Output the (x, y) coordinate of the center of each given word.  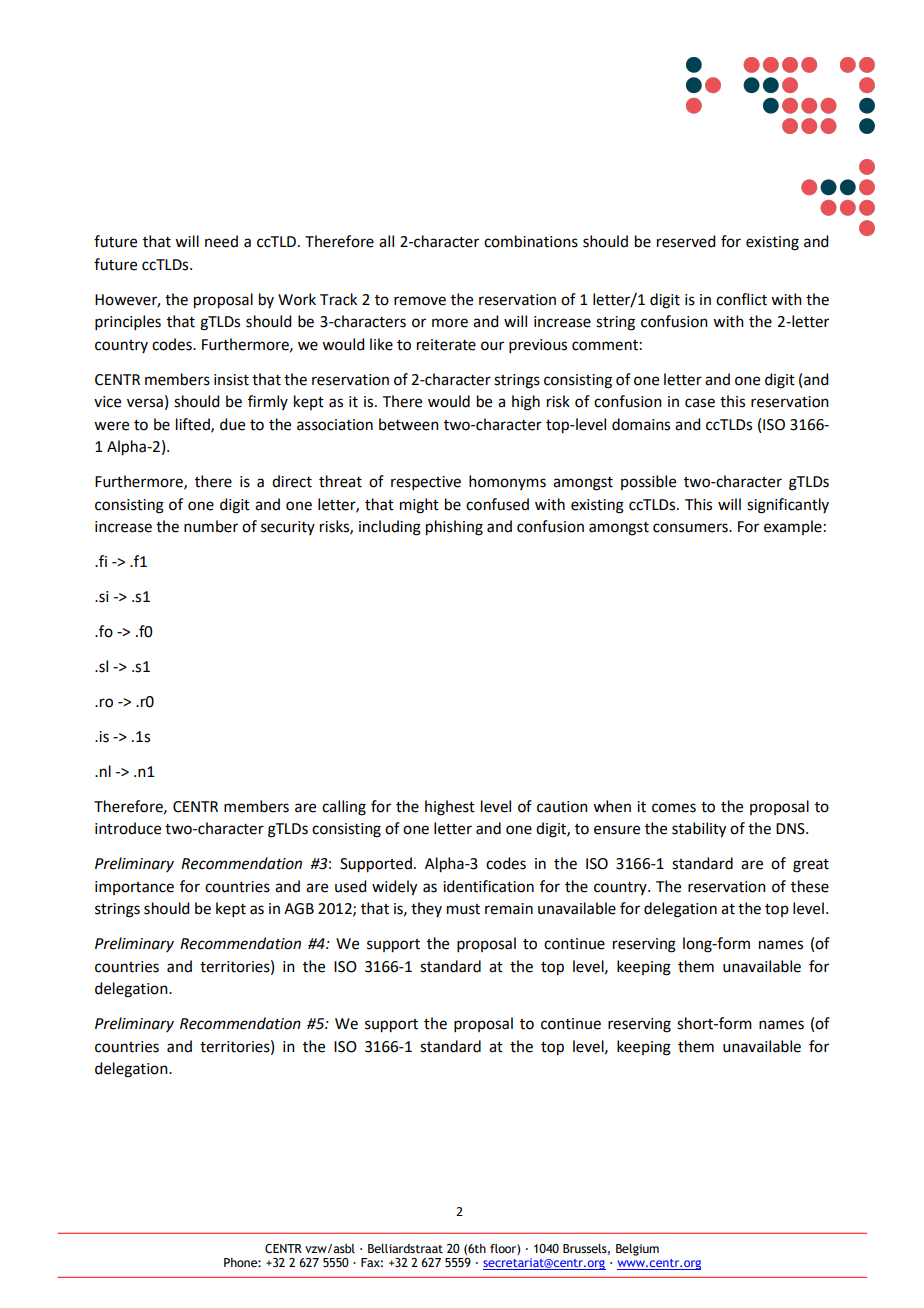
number (211, 526)
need (221, 241)
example (793, 527)
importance (134, 888)
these (810, 886)
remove (420, 301)
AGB (299, 909)
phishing (454, 528)
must (463, 909)
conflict (741, 299)
